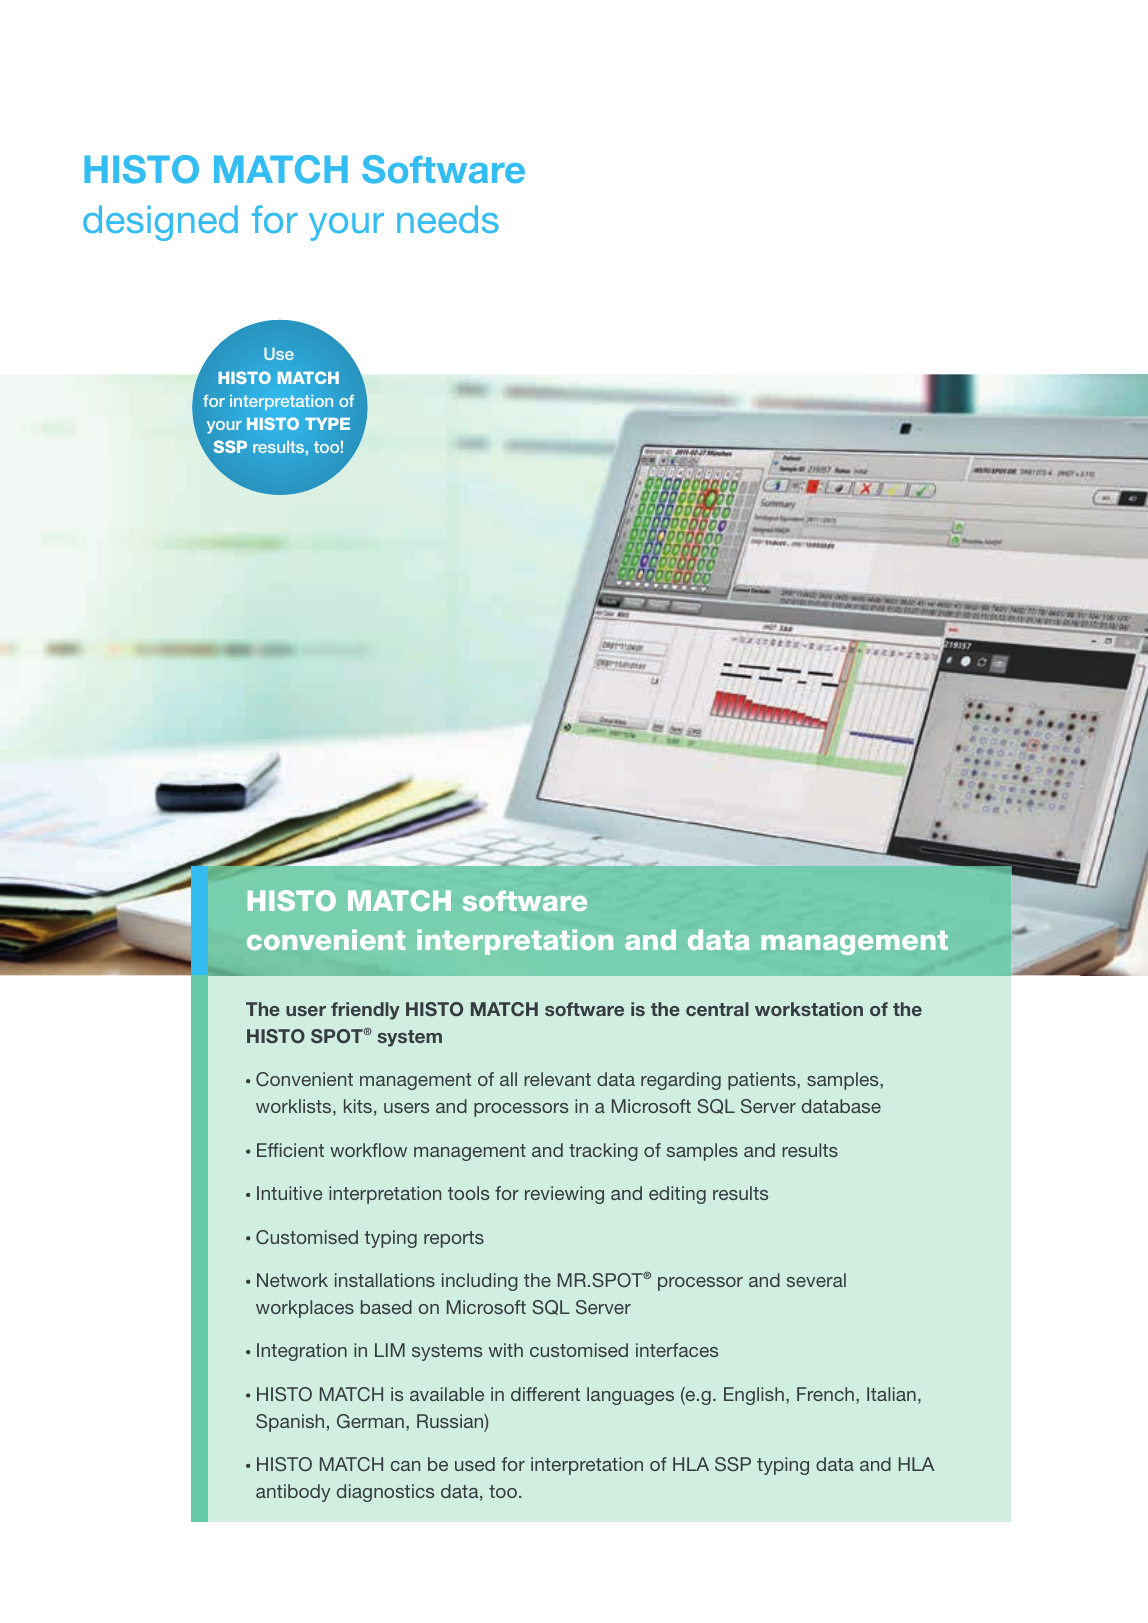 The height and width of the image is (1623, 1148). What do you see at coordinates (290, 1423) in the image?
I see `Spanish` at bounding box center [290, 1423].
